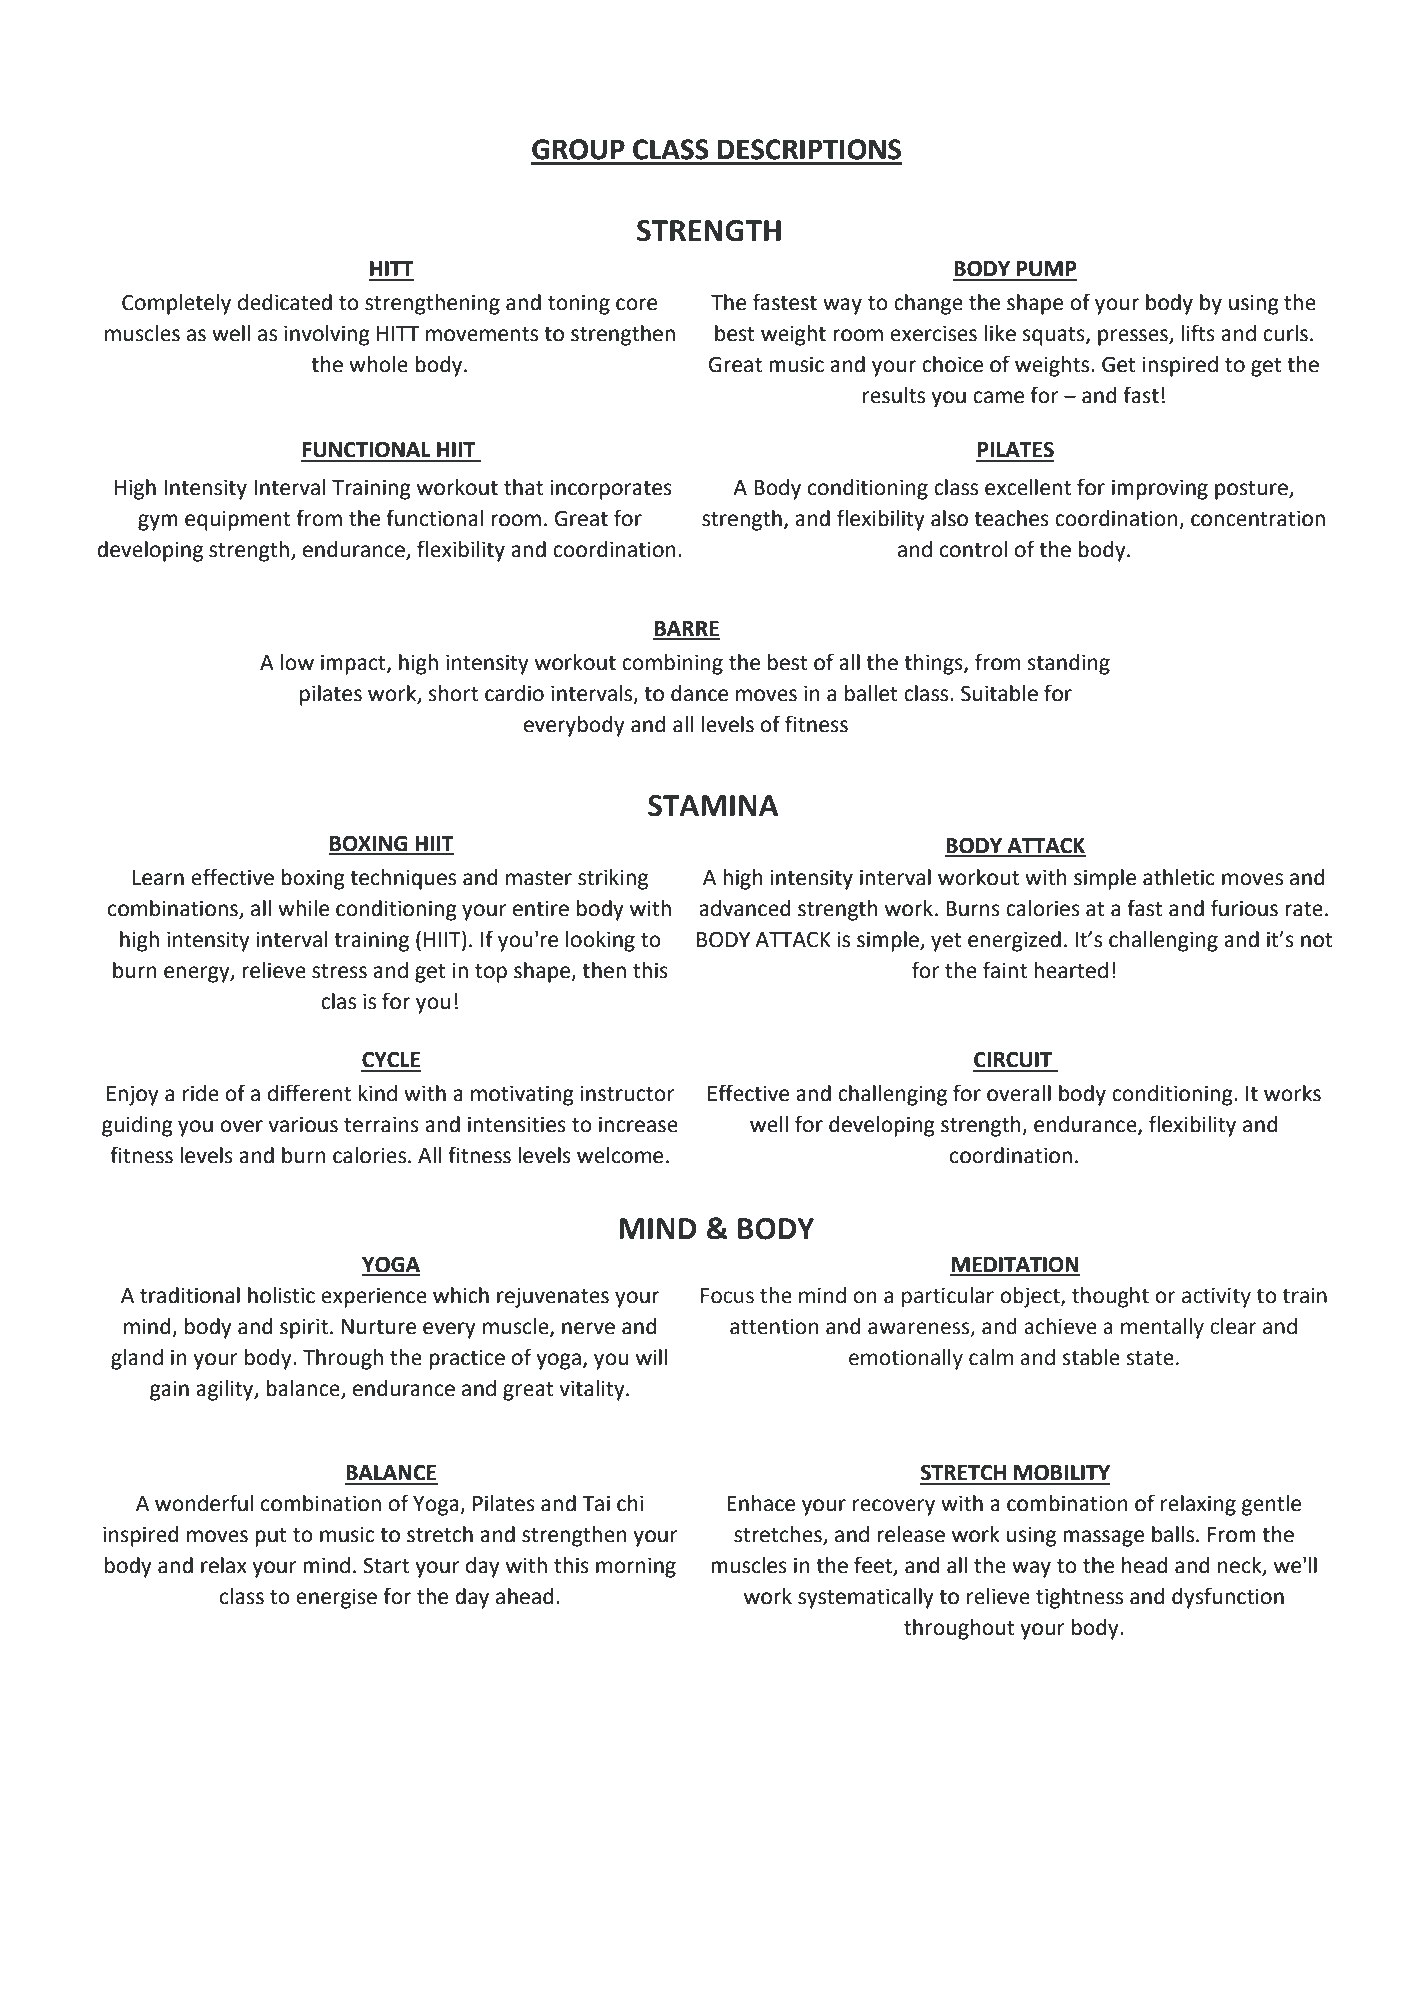  Describe the element at coordinates (636, 304) in the document. I see `core` at that location.
